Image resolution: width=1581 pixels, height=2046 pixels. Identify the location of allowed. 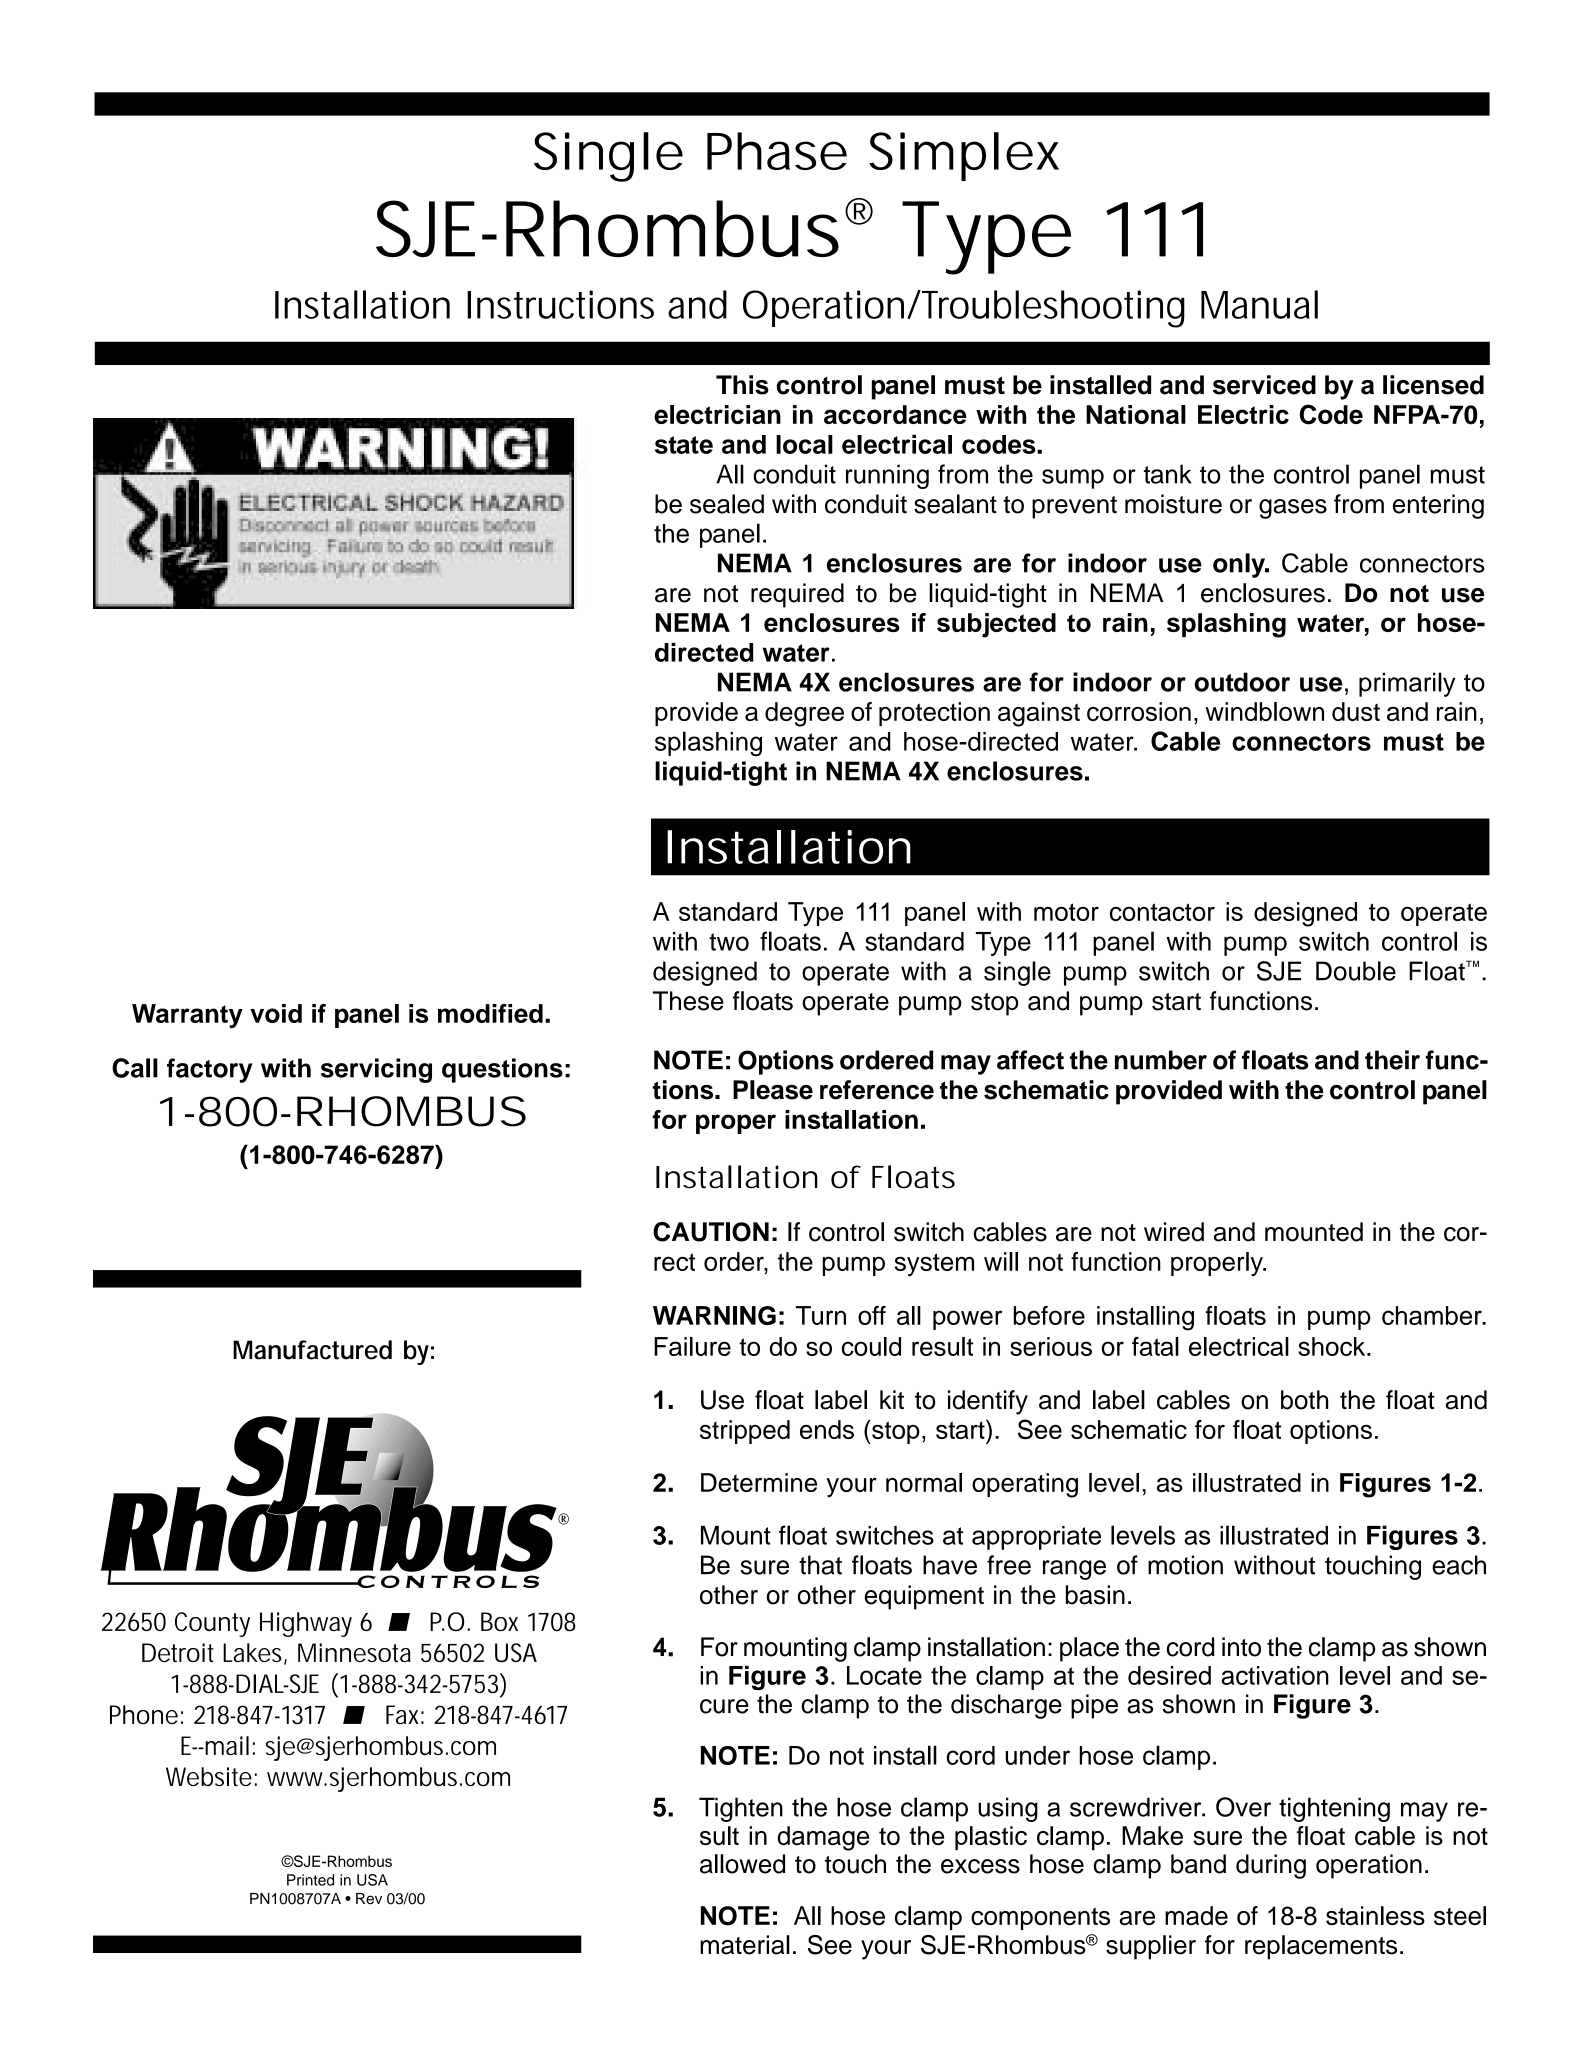
(742, 1864).
